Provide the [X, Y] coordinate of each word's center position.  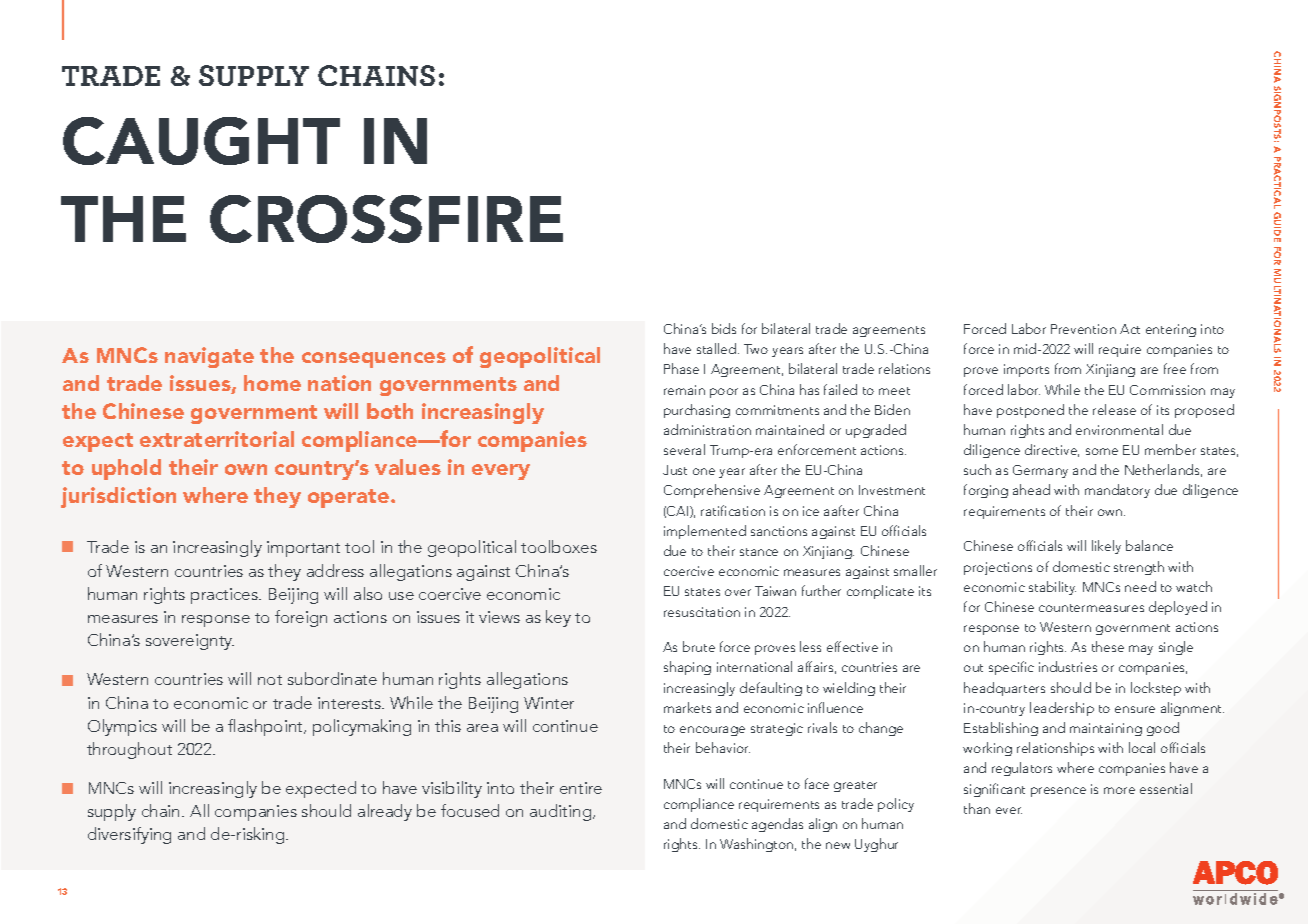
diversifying [129, 835]
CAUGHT [201, 141]
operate [348, 498]
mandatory [1117, 491]
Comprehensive [712, 491]
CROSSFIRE [386, 219]
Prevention [1083, 329]
